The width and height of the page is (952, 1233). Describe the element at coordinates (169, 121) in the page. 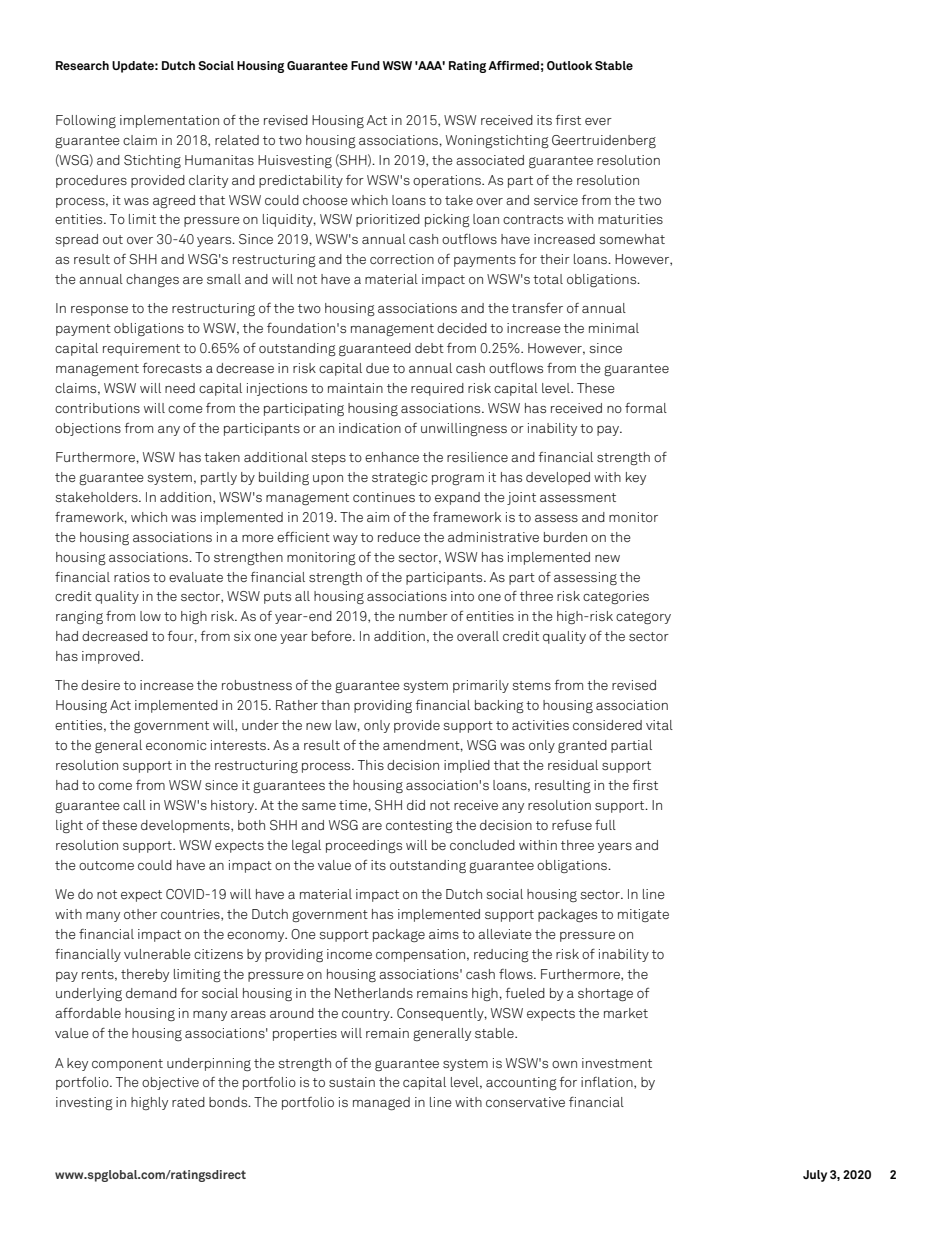

I see `implementation` at that location.
